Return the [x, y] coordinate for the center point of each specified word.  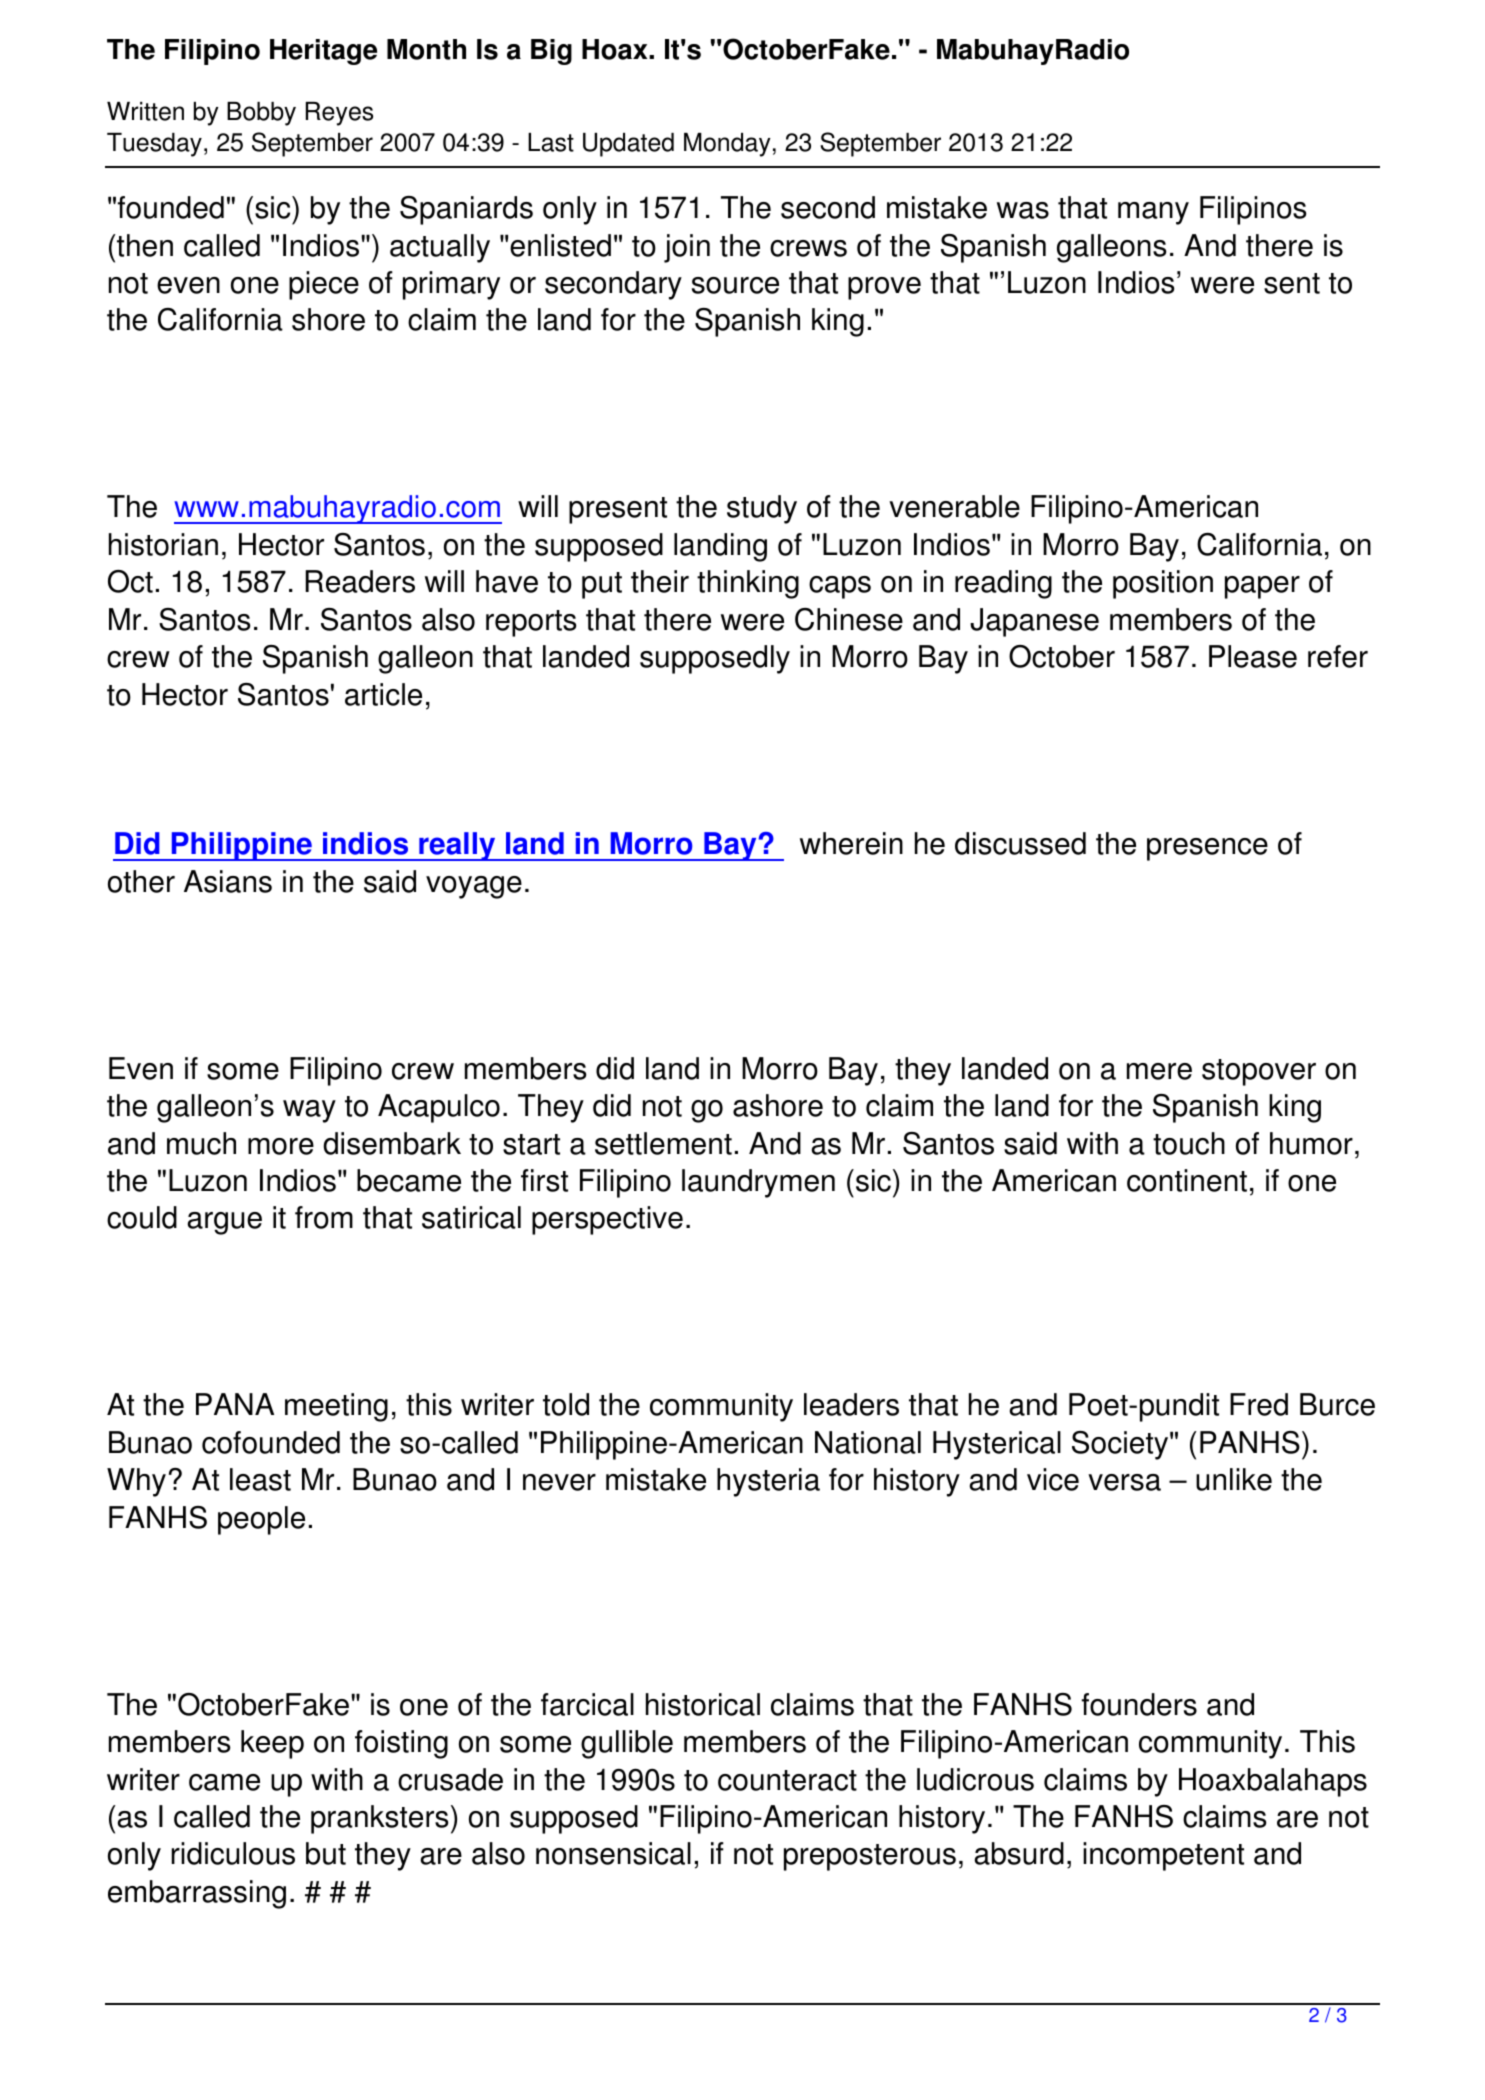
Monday [727, 145]
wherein [851, 843]
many [1153, 213]
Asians [228, 881]
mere [1159, 1071]
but [326, 1853]
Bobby [261, 114]
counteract [787, 1780]
